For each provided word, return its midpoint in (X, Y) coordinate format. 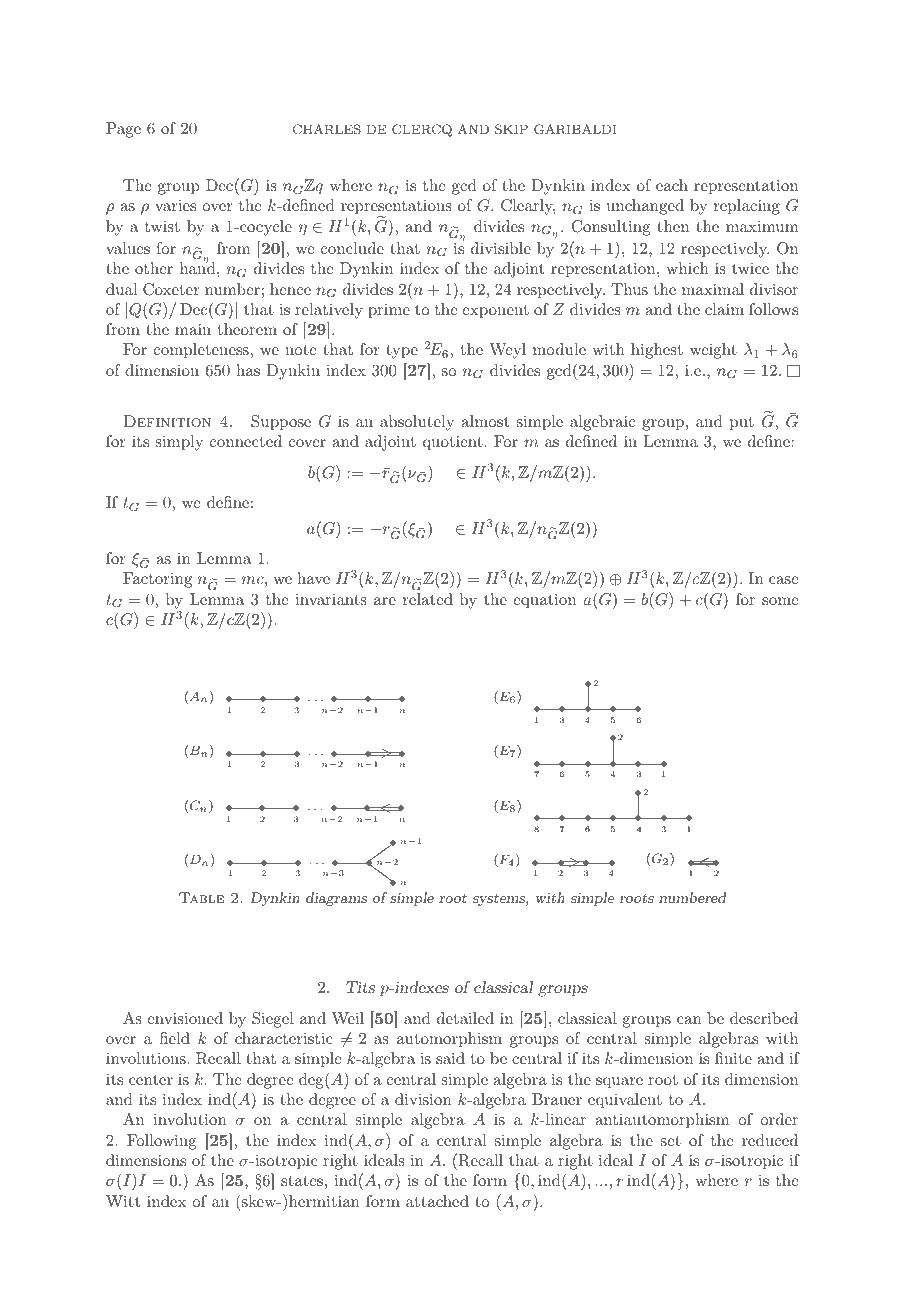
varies (175, 205)
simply (179, 443)
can (689, 1020)
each (672, 185)
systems (500, 900)
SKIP (511, 129)
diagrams (336, 899)
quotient (453, 443)
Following (162, 1142)
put (742, 424)
